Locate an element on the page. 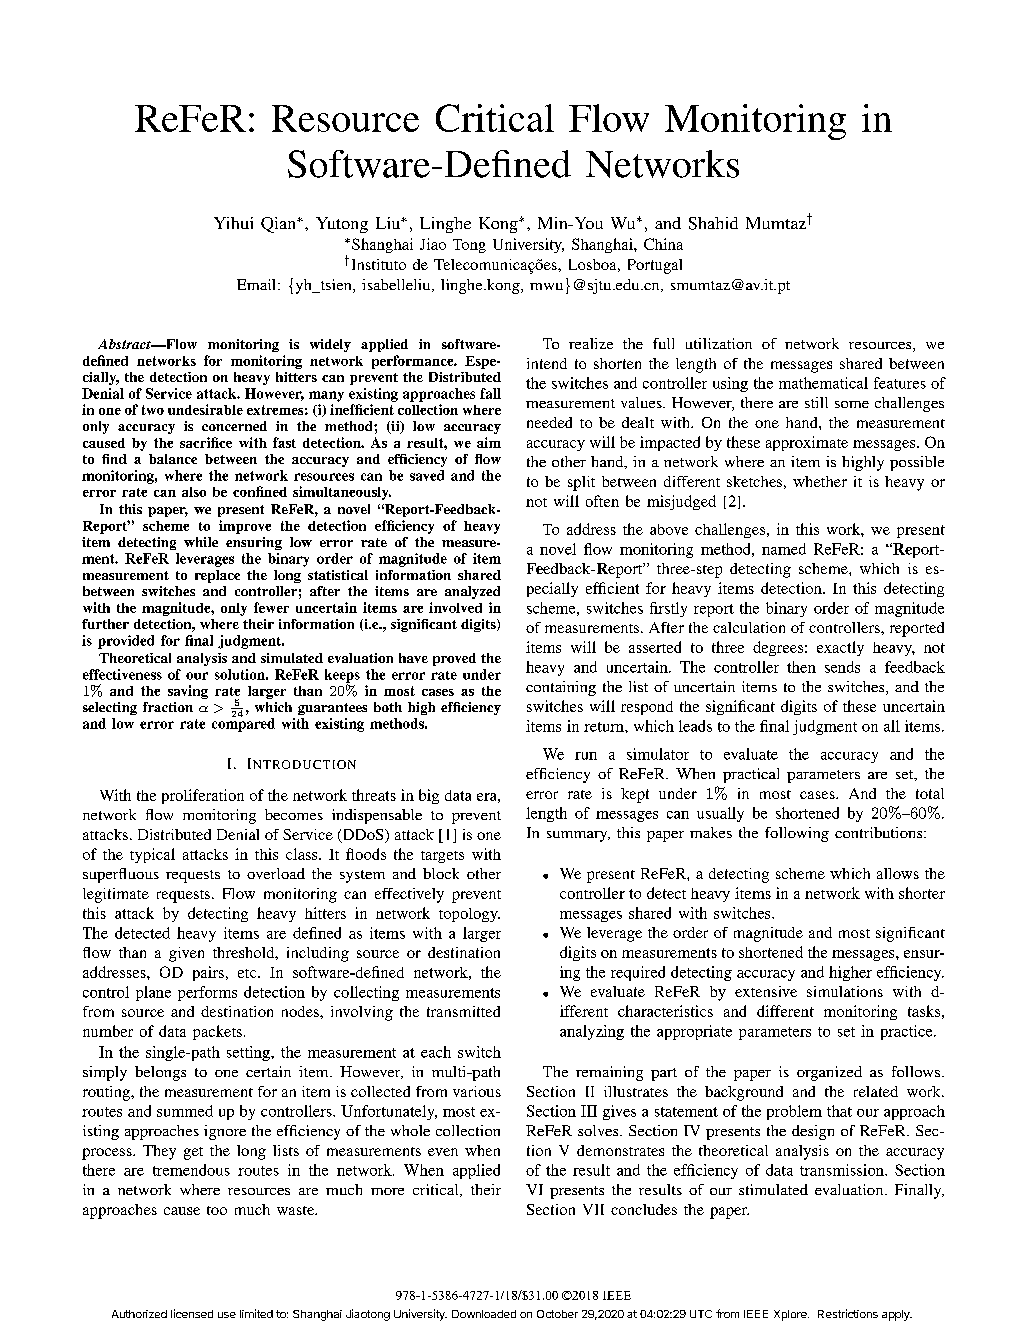  Portugal is located at coordinates (655, 266).
